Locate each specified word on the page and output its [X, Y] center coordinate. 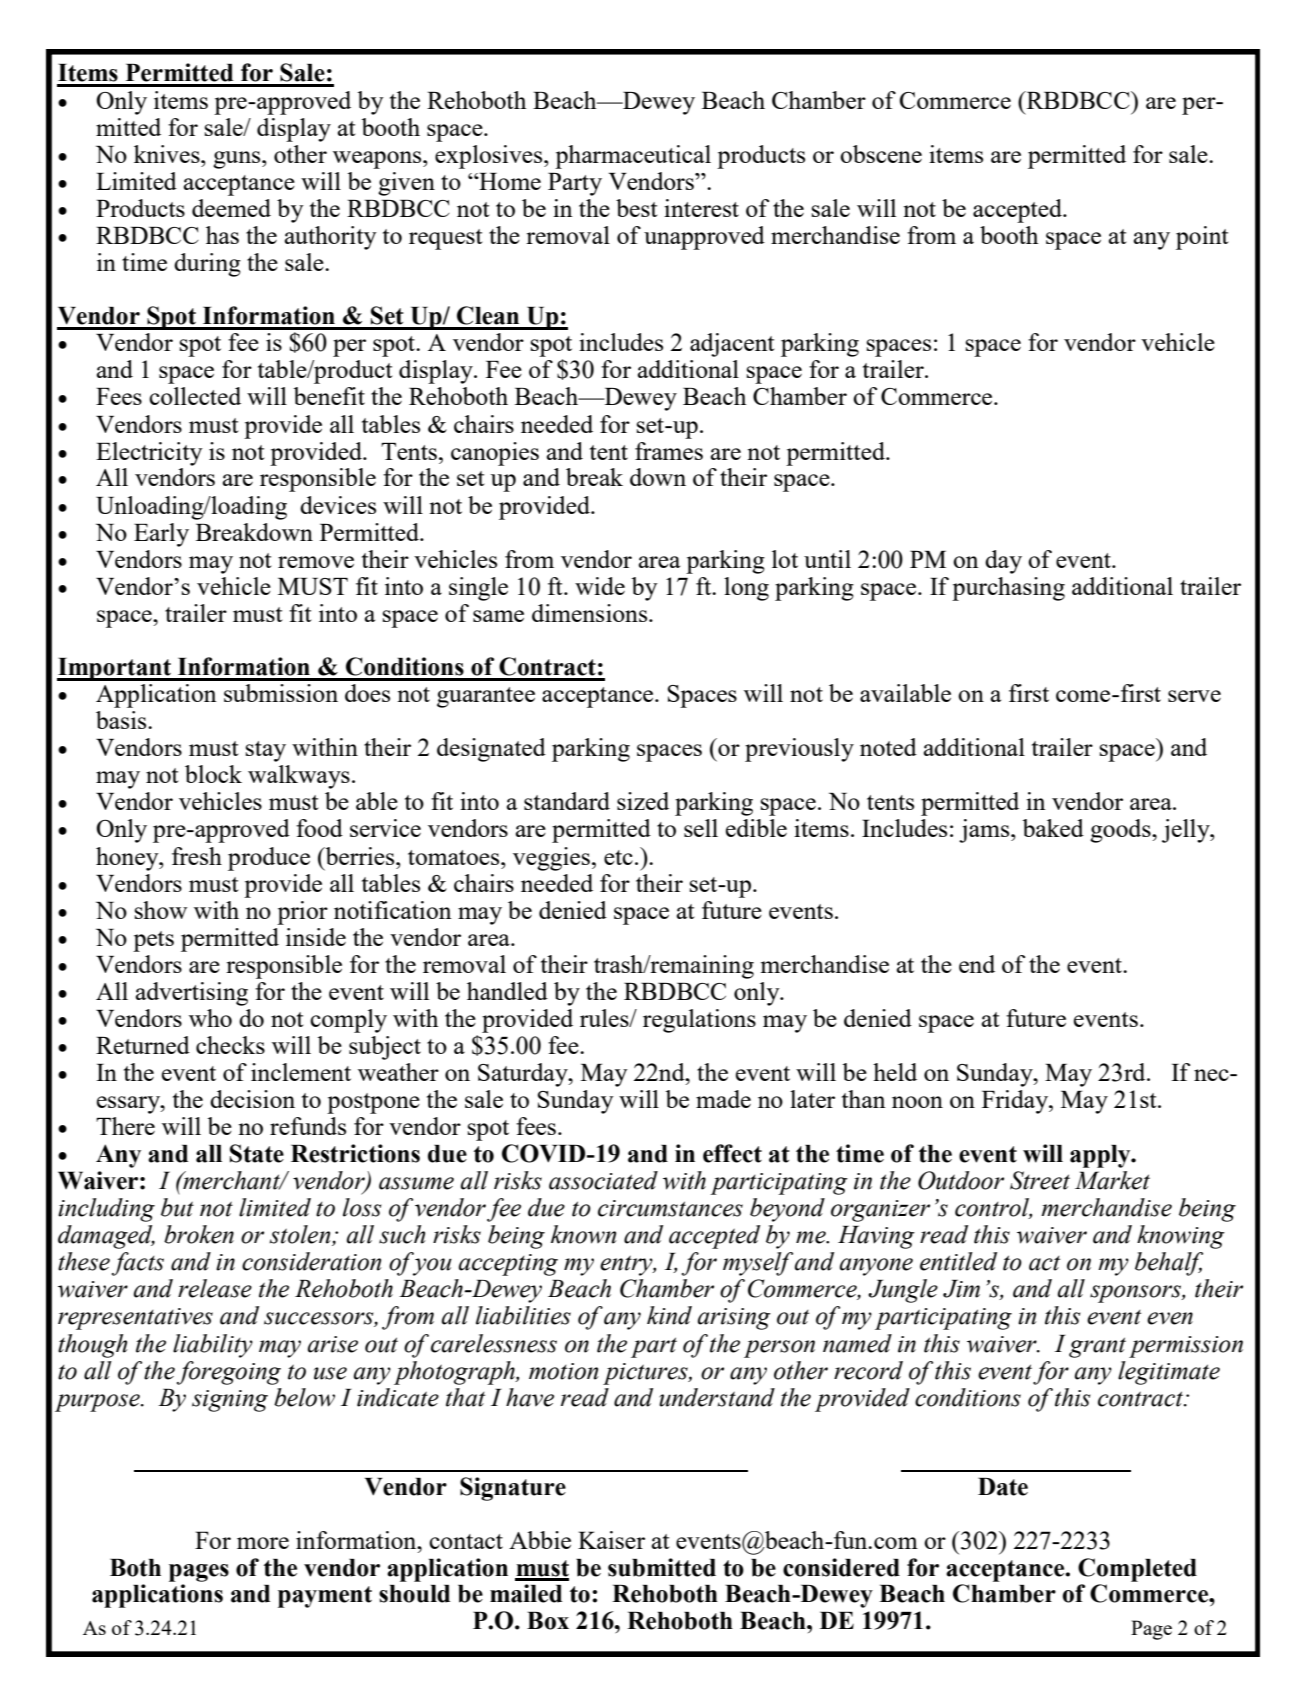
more [263, 1543]
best [636, 208]
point [1202, 238]
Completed [1137, 1570]
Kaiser [611, 1540]
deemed [231, 208]
